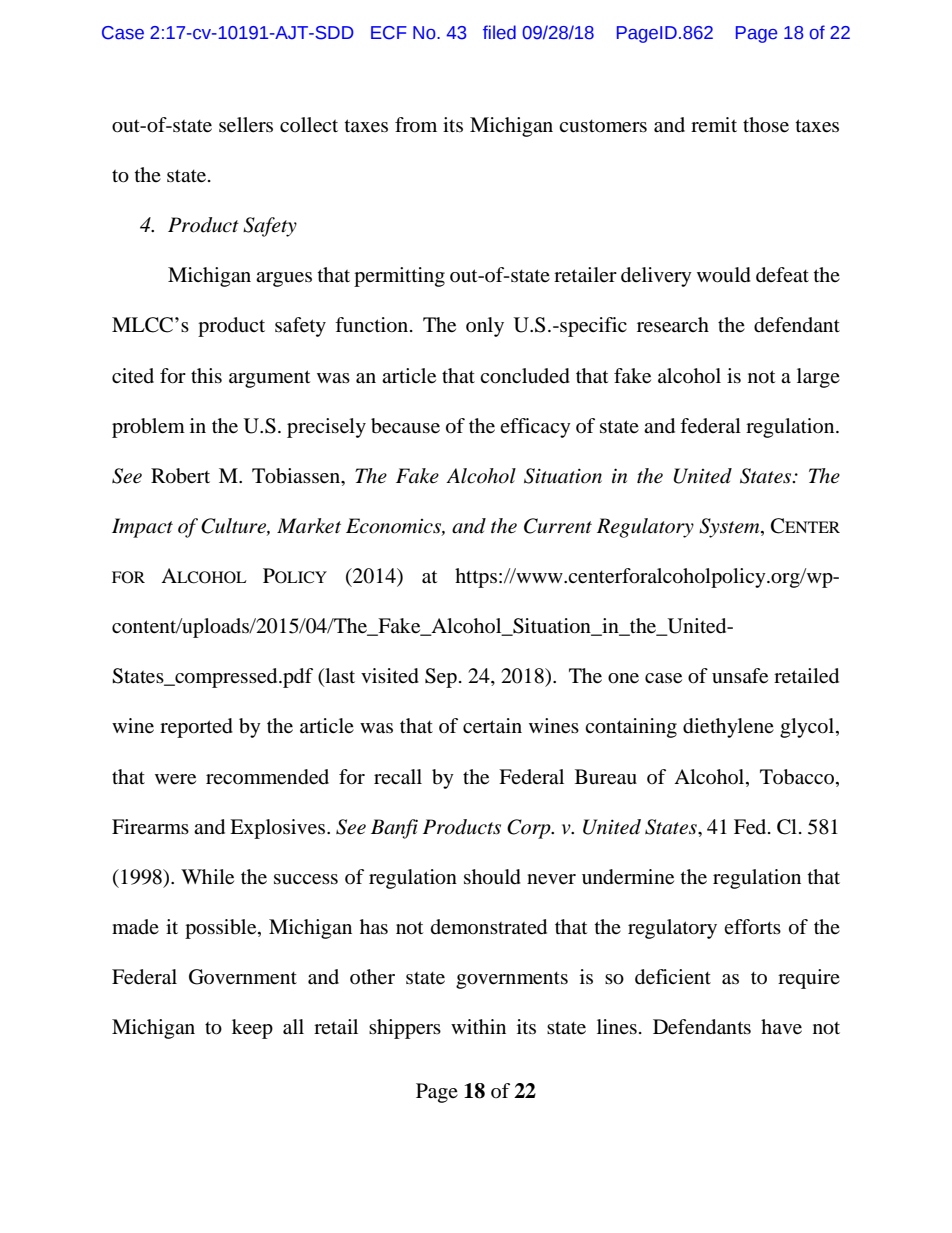 This document has height=1233, width=952. I want to click on filed, so click(499, 32).
